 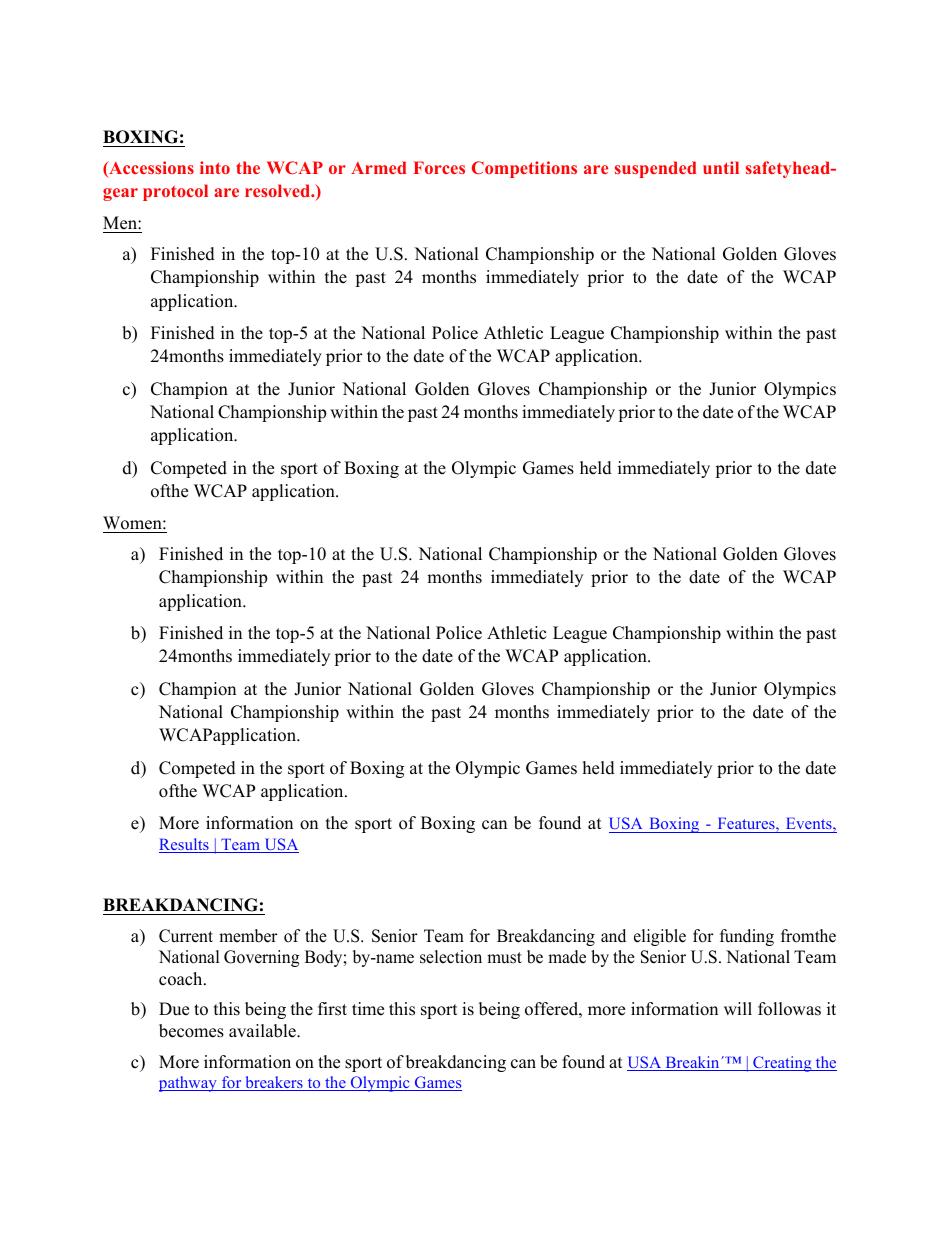 I want to click on Breakin, so click(x=692, y=1063).
